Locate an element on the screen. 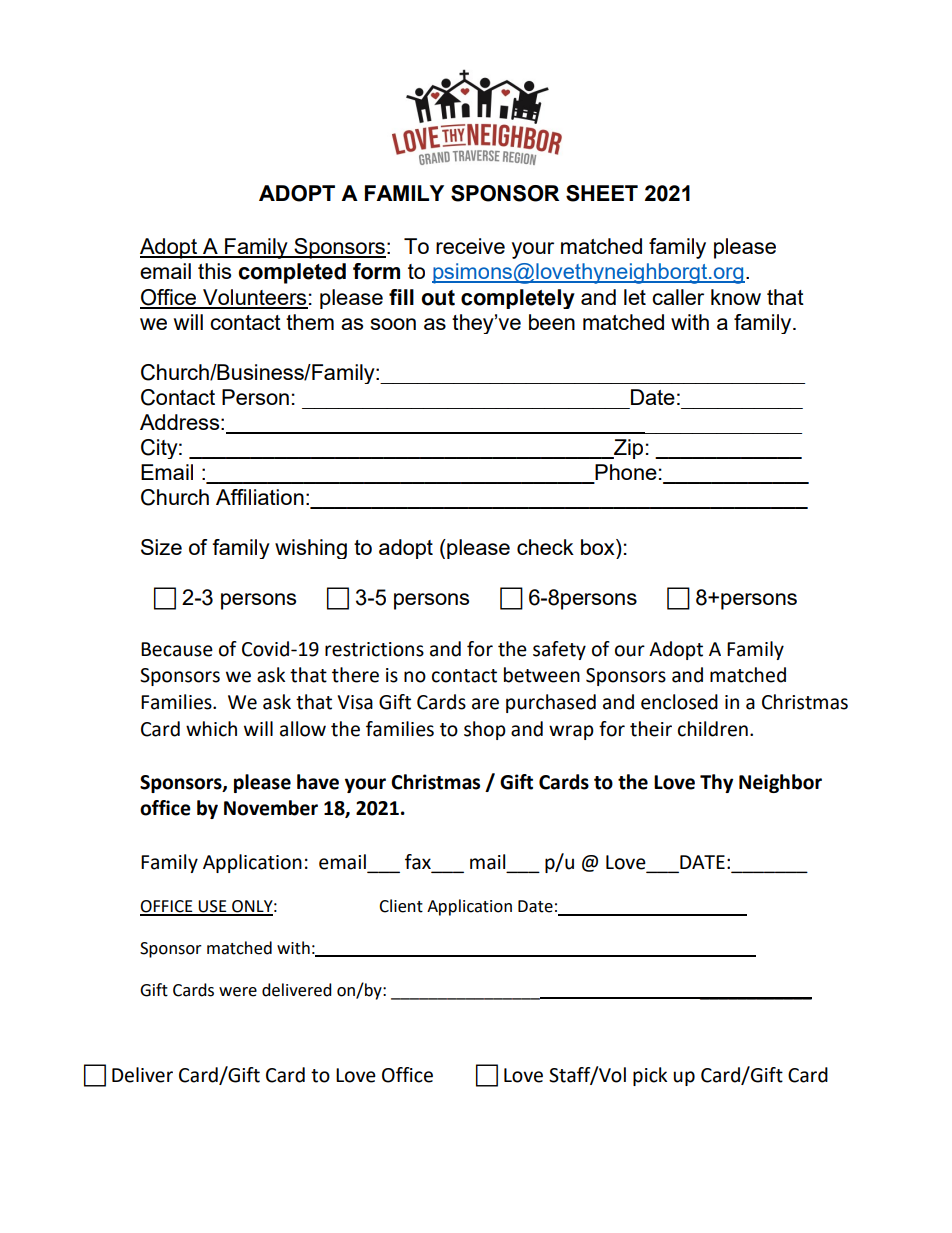 The width and height of the screenshot is (952, 1233). enclosed is located at coordinates (679, 702).
